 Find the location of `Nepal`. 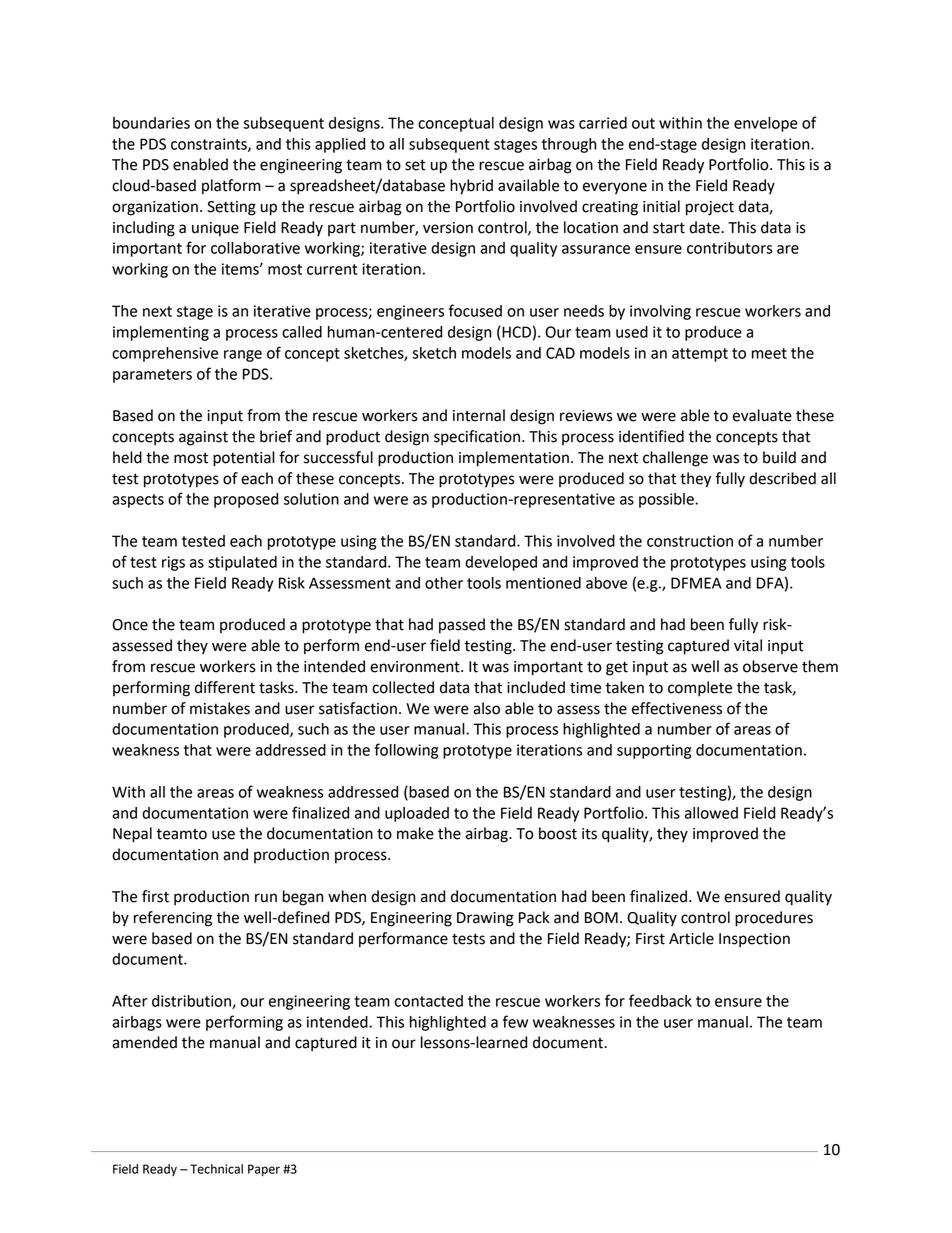

Nepal is located at coordinates (132, 835).
